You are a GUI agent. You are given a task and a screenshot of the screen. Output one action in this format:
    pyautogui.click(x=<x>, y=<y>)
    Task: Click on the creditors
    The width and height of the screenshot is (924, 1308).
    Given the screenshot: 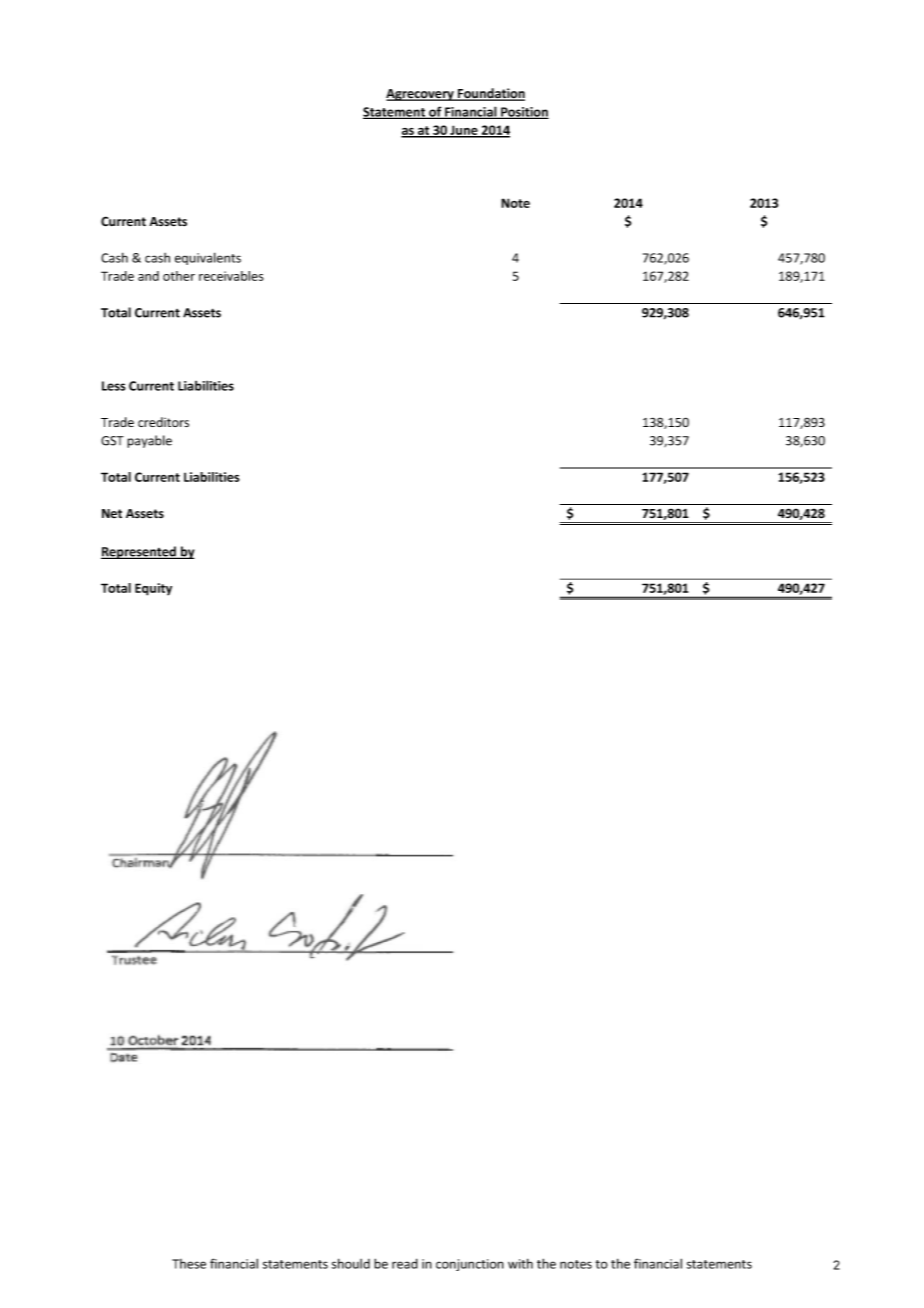 What is the action you would take?
    pyautogui.click(x=163, y=422)
